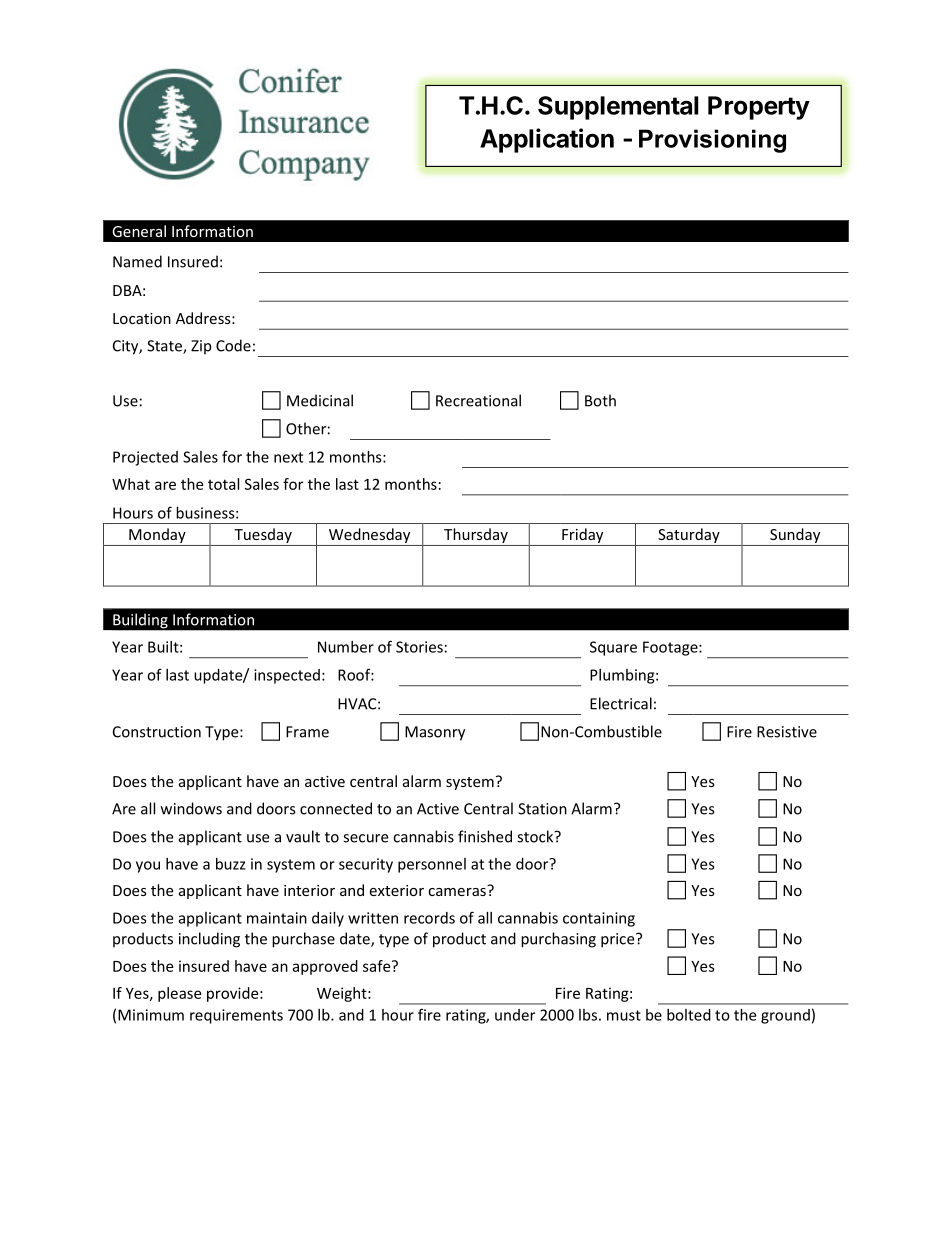  I want to click on Construction, so click(157, 732).
